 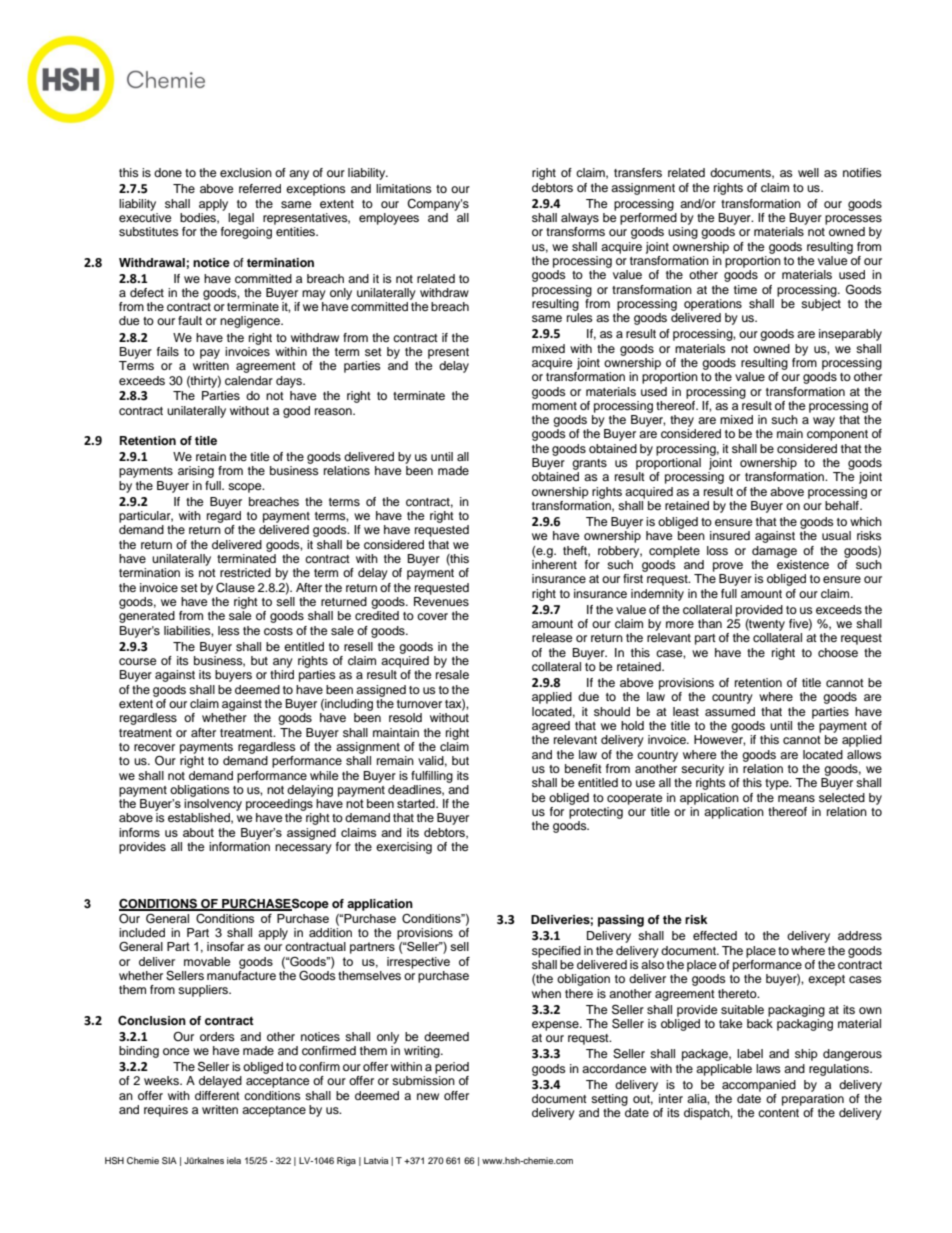 I want to click on damage, so click(x=774, y=552).
